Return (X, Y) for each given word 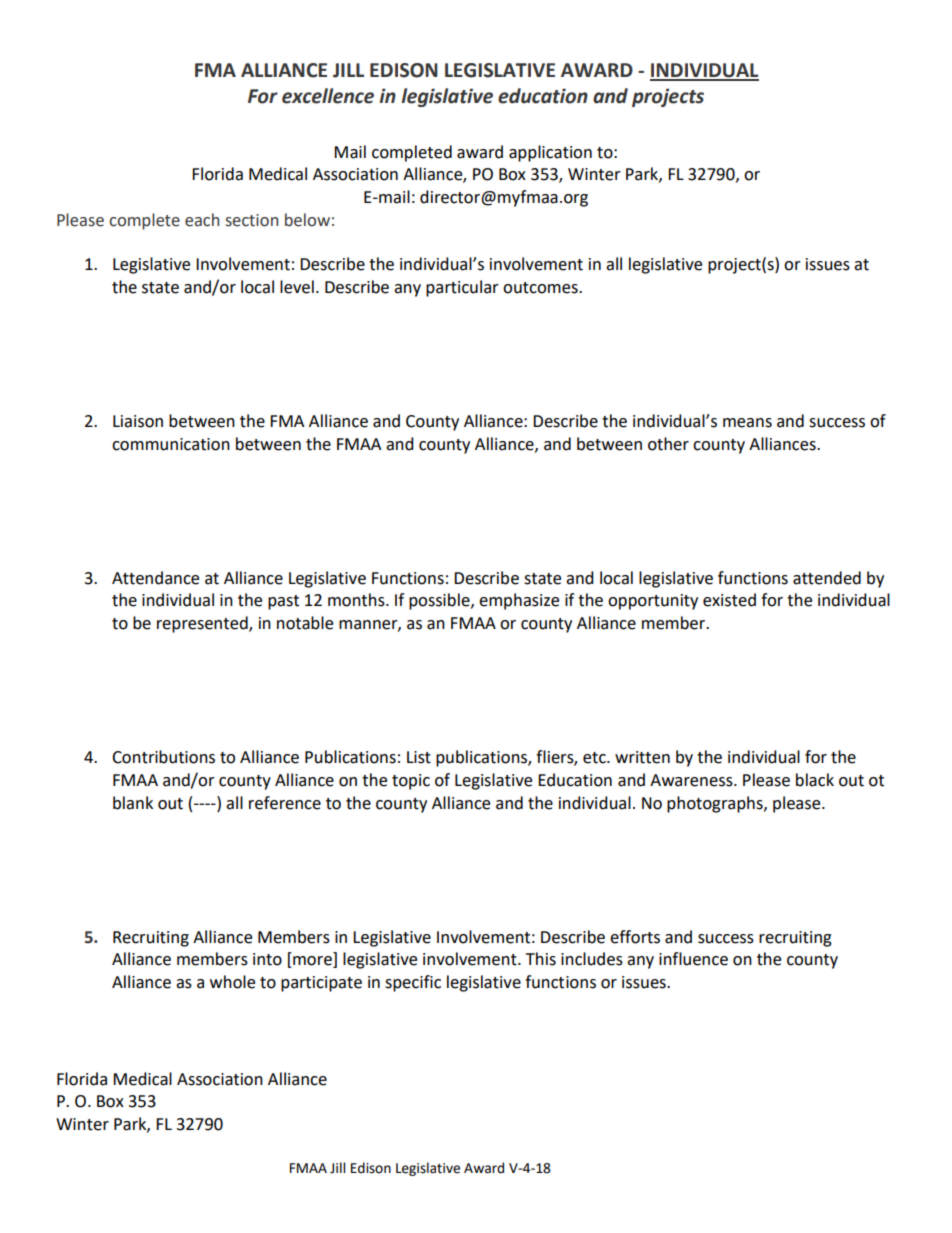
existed (729, 600)
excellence (328, 96)
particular (462, 288)
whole (232, 982)
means (747, 423)
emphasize (519, 601)
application (550, 153)
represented (203, 624)
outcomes (541, 288)
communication (171, 444)
